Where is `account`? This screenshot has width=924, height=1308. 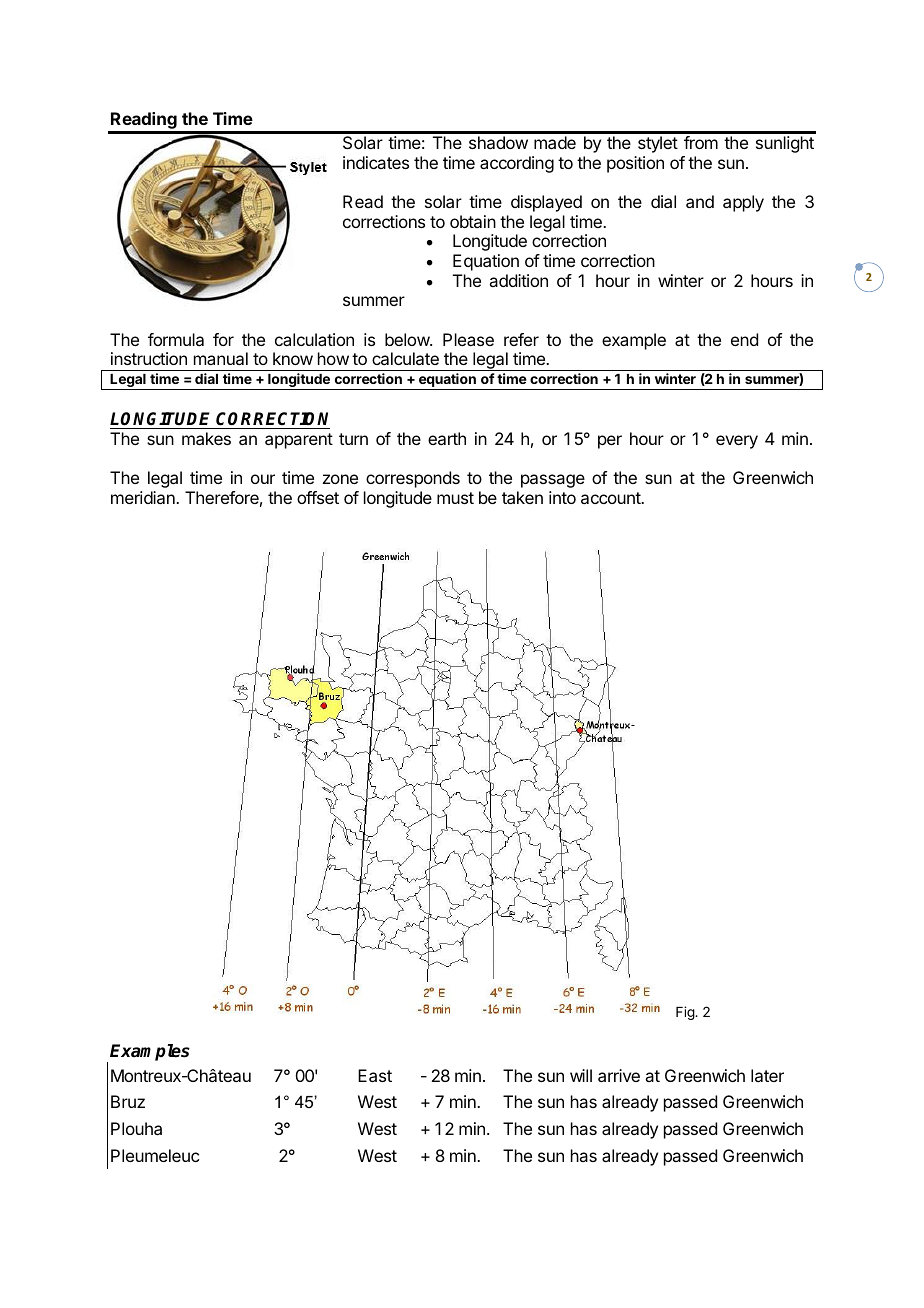 account is located at coordinates (612, 498).
